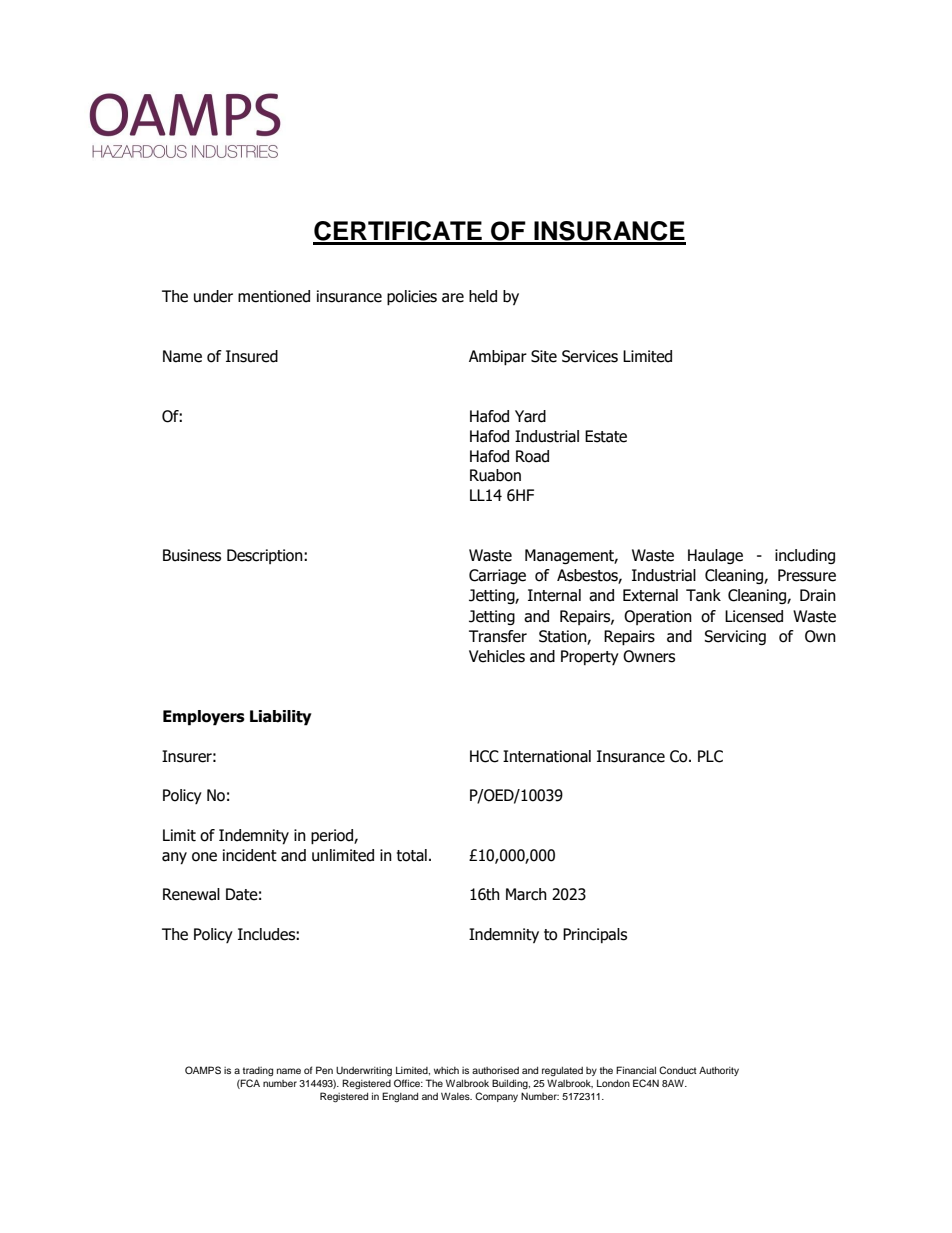 This page has width=952, height=1233. I want to click on Business, so click(192, 555).
